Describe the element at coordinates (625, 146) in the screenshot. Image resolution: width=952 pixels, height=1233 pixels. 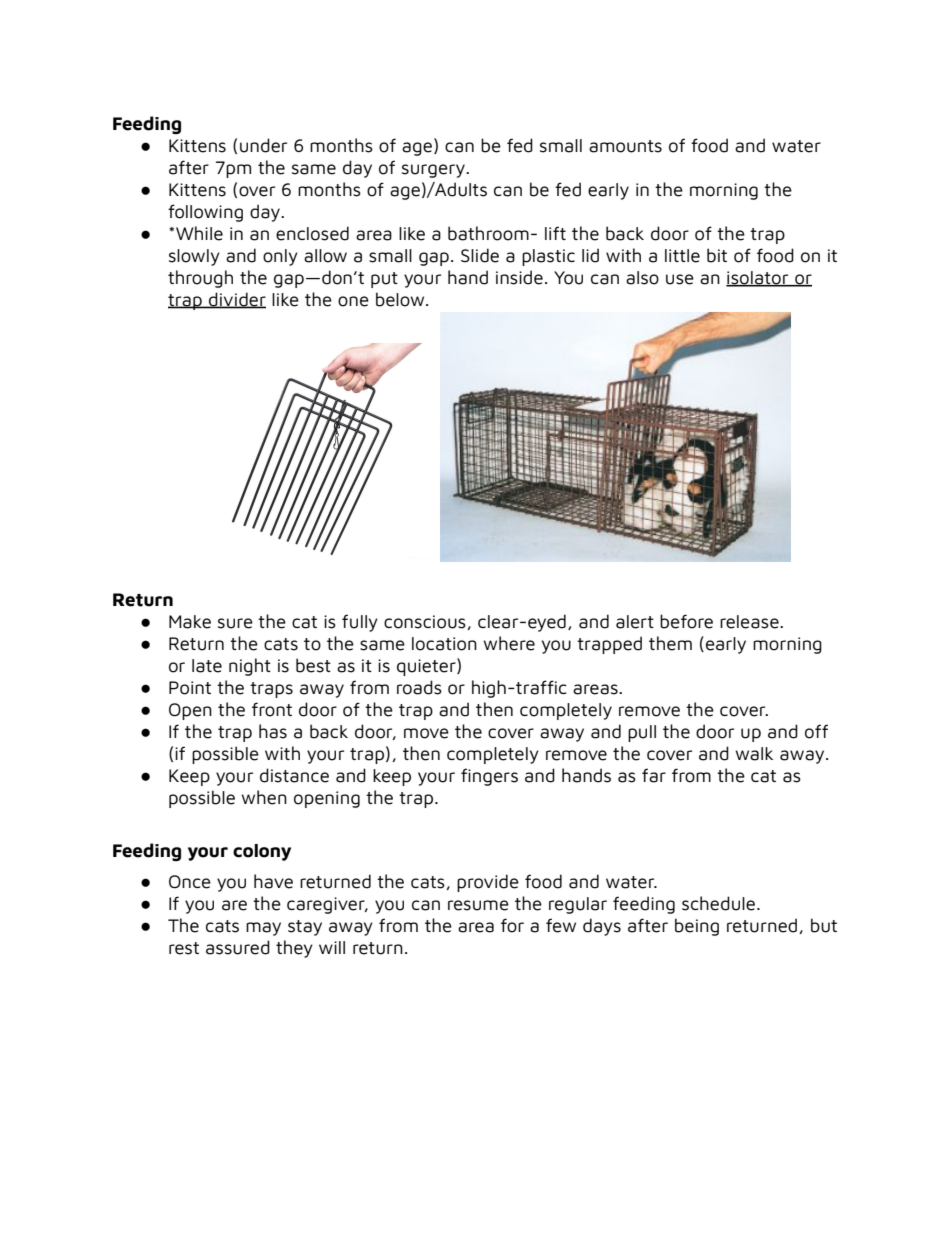
I see `amounts` at that location.
